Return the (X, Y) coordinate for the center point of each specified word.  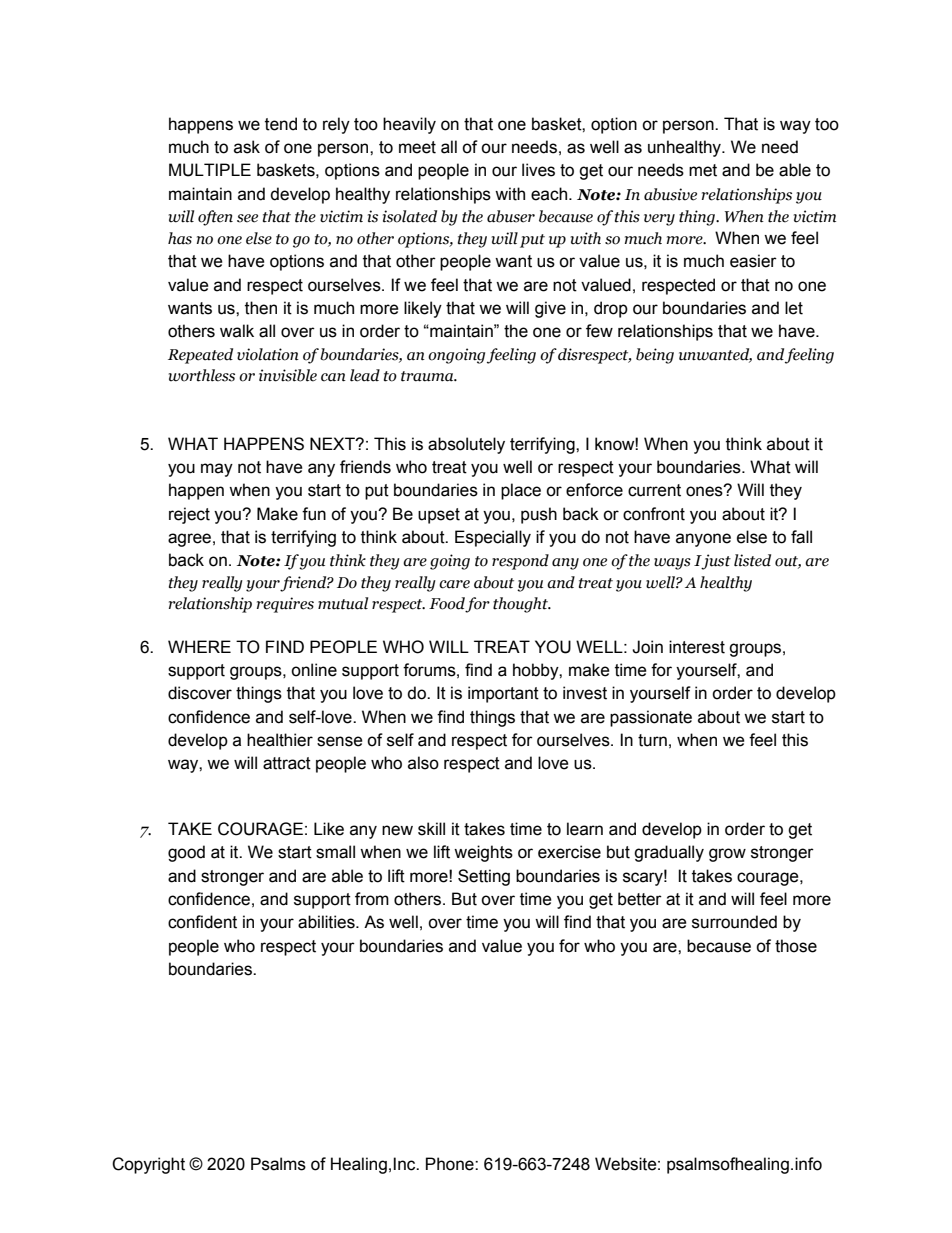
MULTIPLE (210, 170)
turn (652, 740)
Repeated (200, 356)
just (716, 562)
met (703, 170)
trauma (428, 376)
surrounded (734, 922)
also (423, 763)
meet (417, 147)
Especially (493, 538)
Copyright (148, 1165)
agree (189, 540)
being (655, 356)
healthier (280, 740)
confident (202, 922)
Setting (484, 877)
